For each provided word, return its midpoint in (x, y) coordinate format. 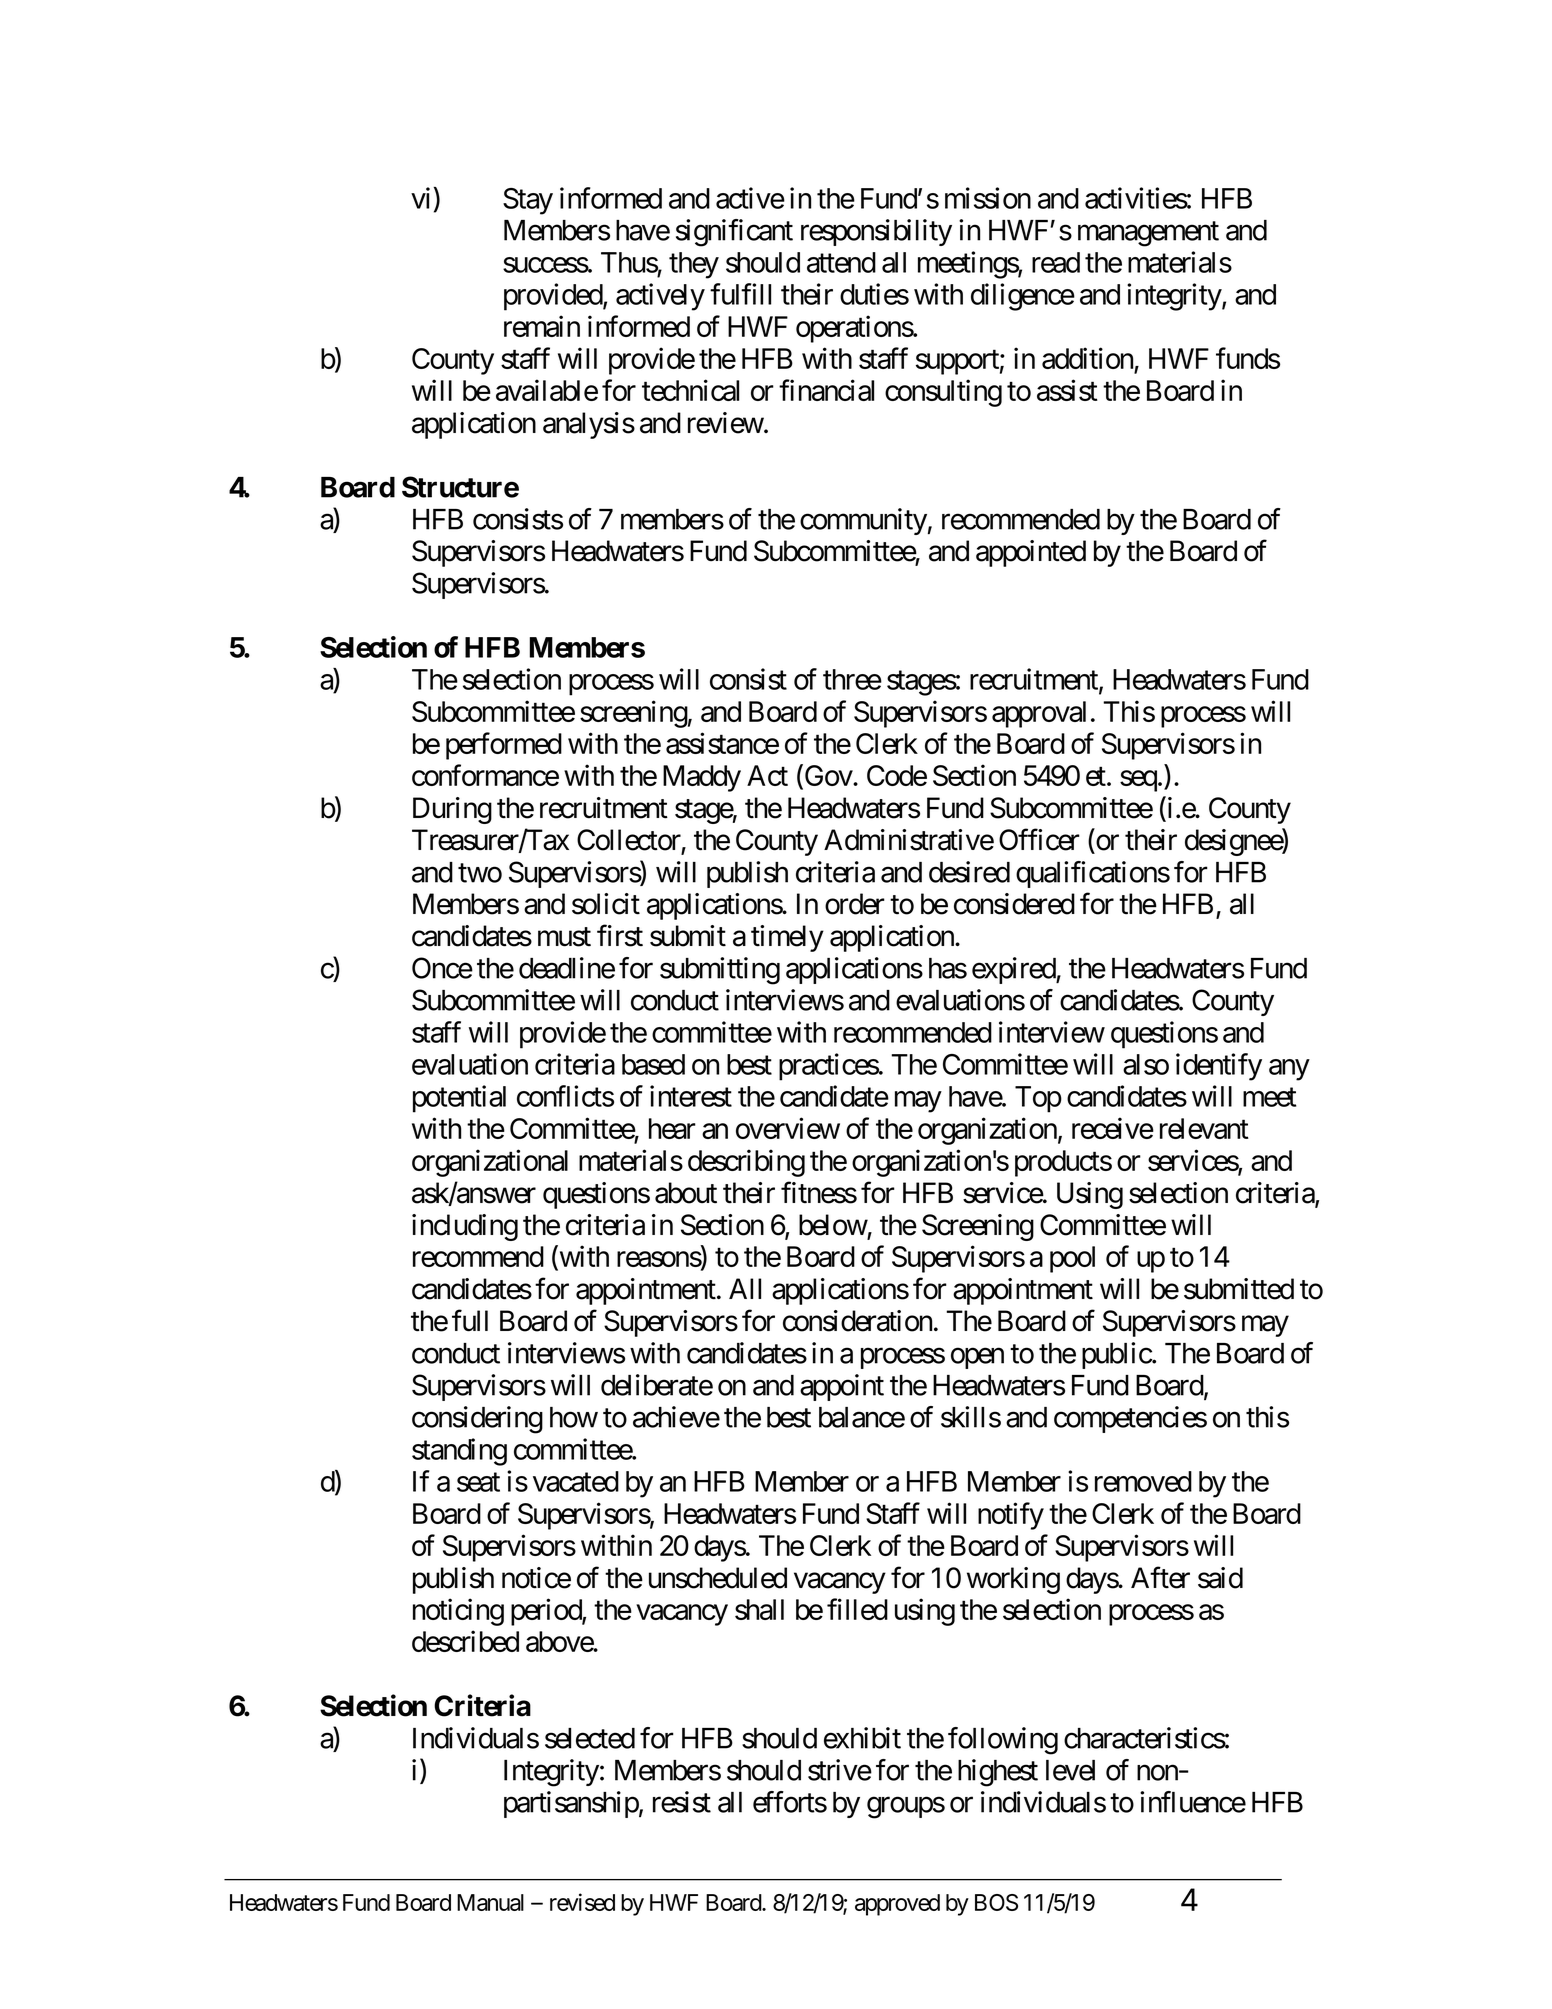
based (653, 1064)
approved (897, 1905)
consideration (857, 1321)
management (1148, 234)
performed (504, 746)
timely (787, 938)
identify (1219, 1067)
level (1070, 1770)
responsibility (876, 232)
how (574, 1417)
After (1160, 1577)
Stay (528, 201)
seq (1138, 781)
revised (582, 1902)
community (863, 521)
